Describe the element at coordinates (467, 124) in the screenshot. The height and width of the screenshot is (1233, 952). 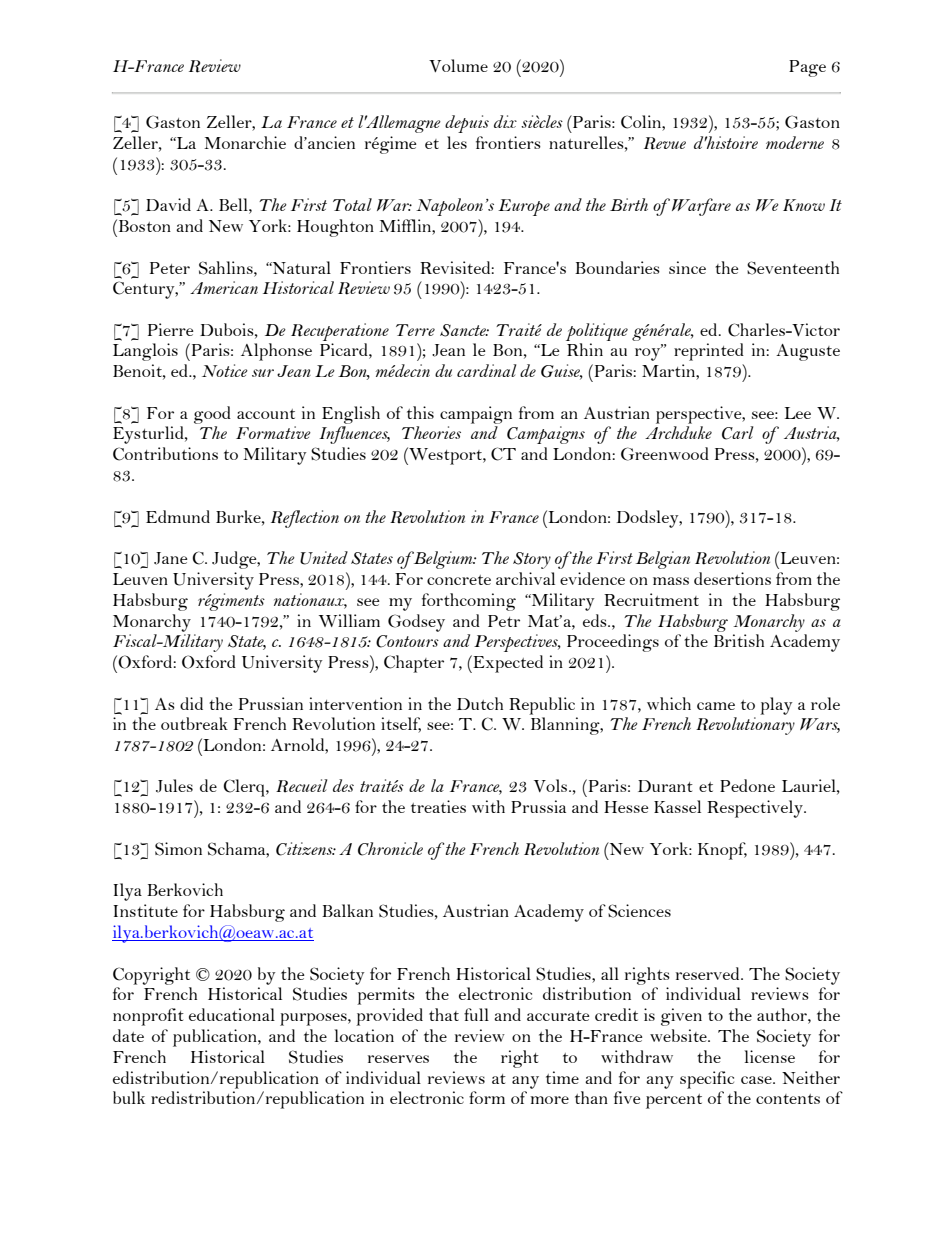
I see `depuis` at that location.
